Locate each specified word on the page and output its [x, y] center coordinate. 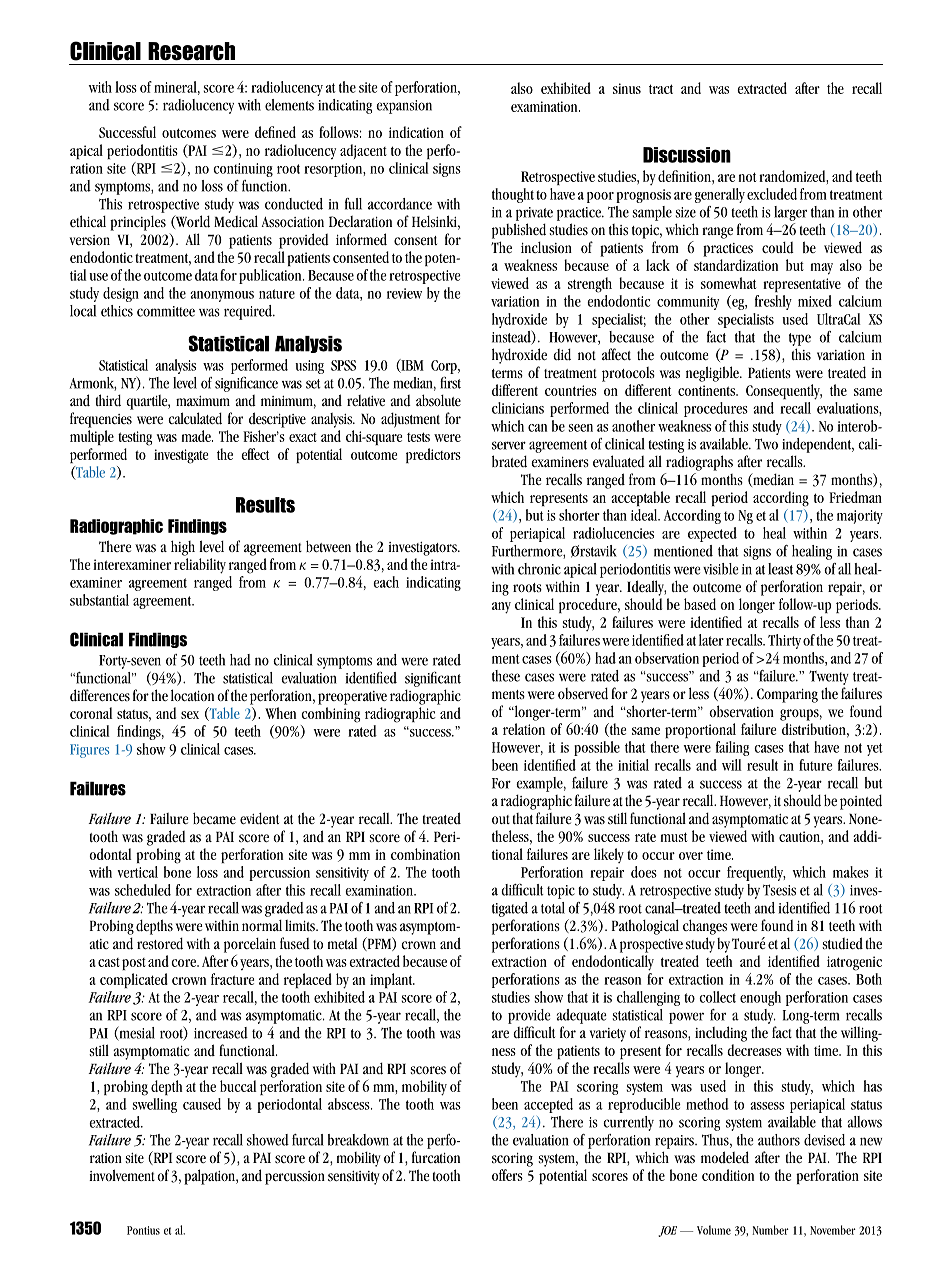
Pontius [143, 1230]
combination [425, 854]
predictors [433, 455]
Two [766, 444]
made [197, 436]
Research [191, 51]
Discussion [687, 155]
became [214, 818]
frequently [756, 873]
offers [507, 1175]
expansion [404, 107]
